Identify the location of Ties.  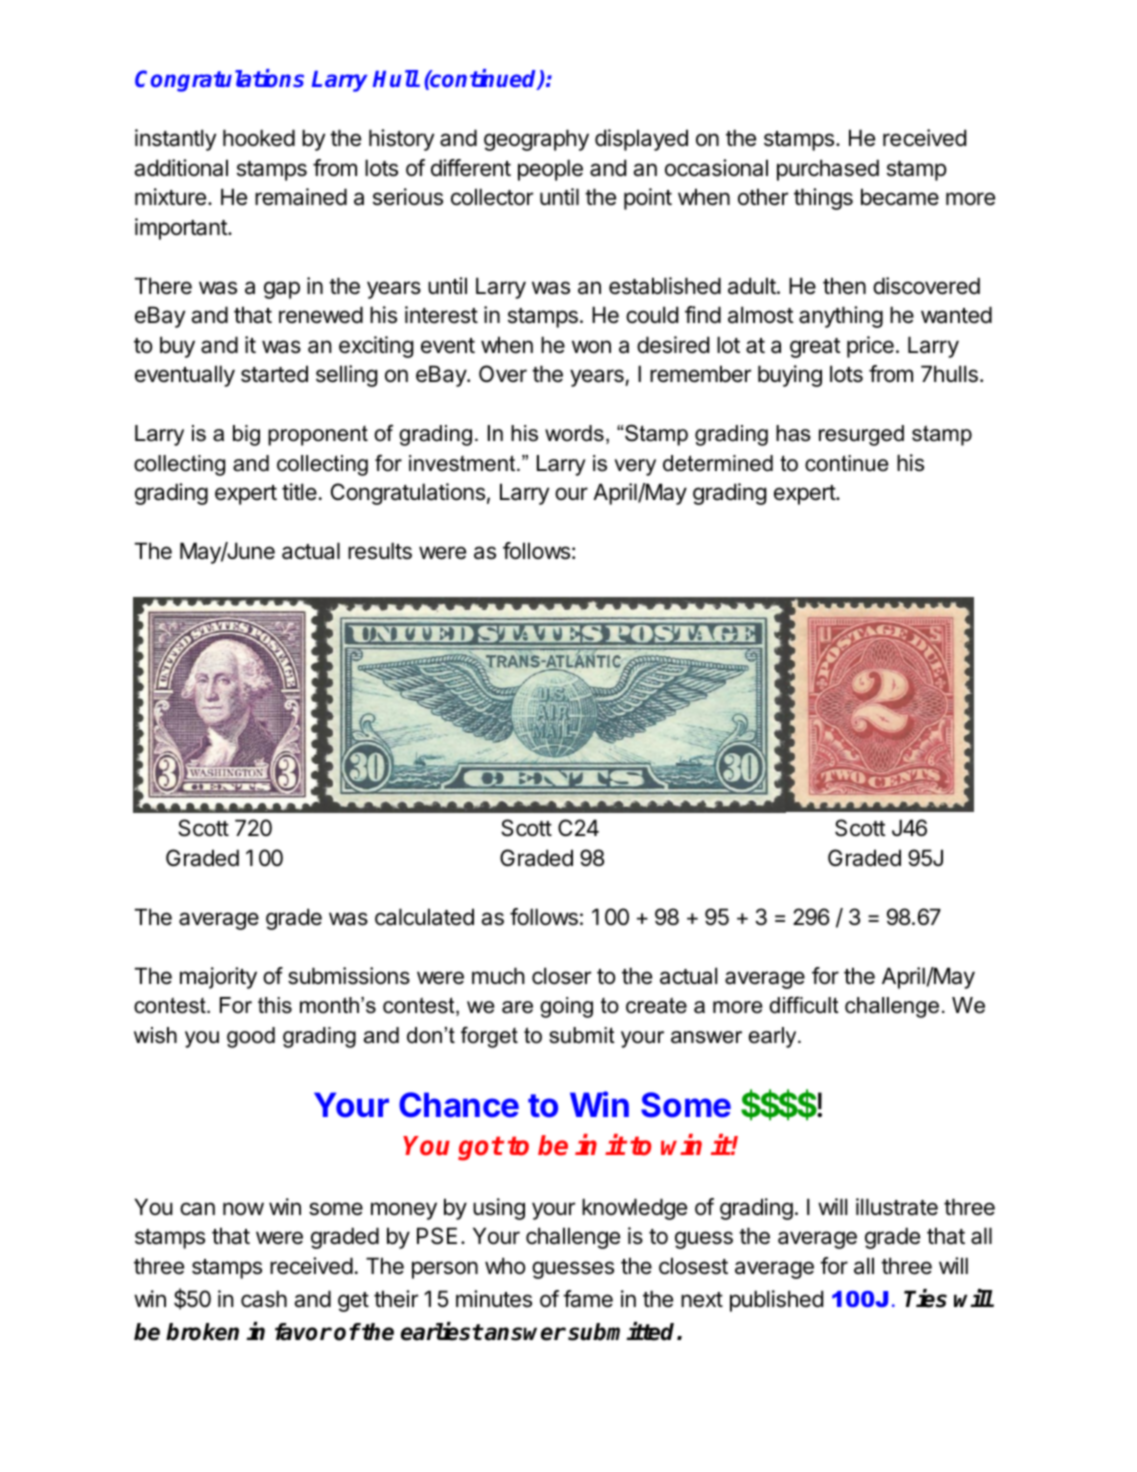
(925, 1298).
